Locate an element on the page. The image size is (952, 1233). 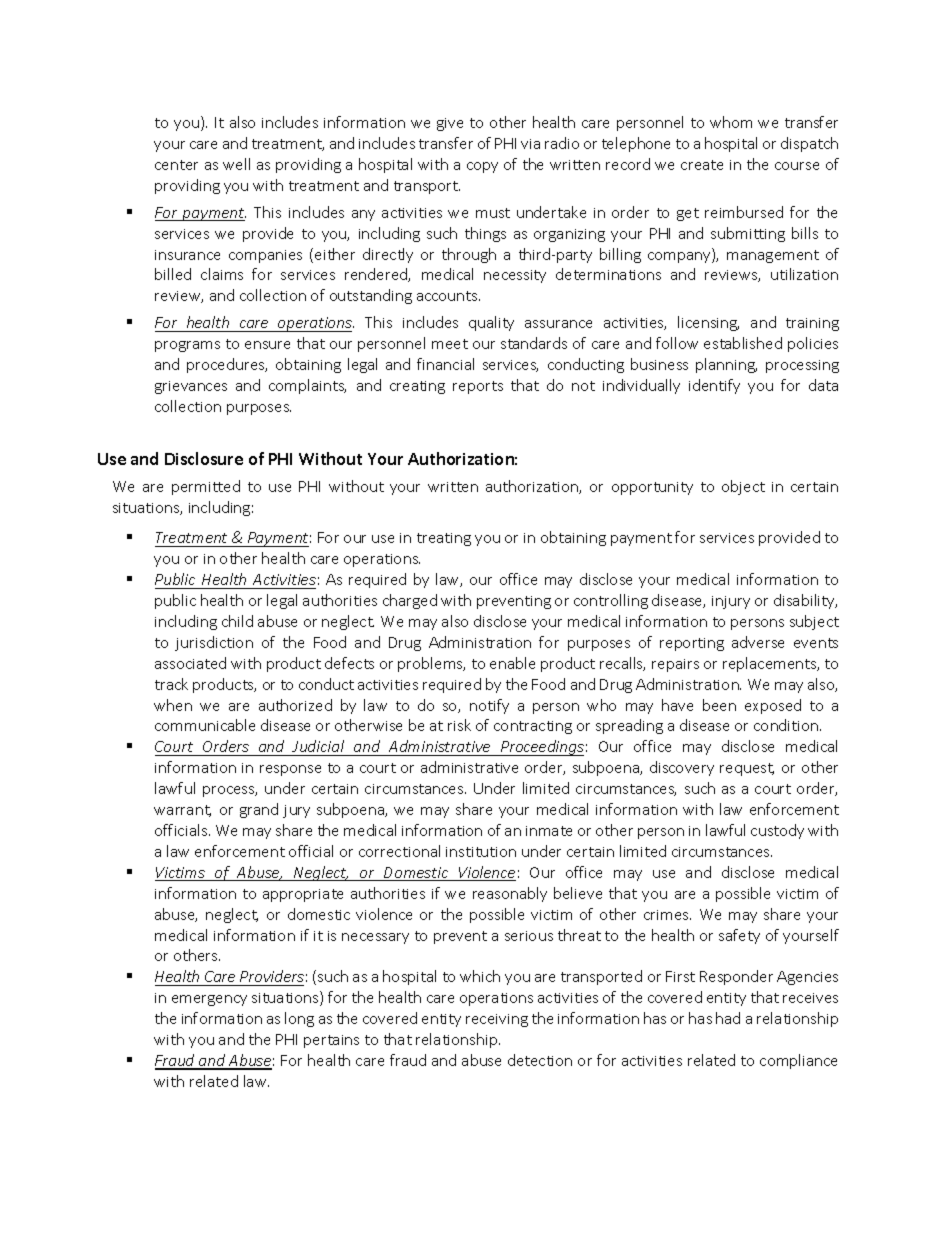
copy is located at coordinates (482, 167).
